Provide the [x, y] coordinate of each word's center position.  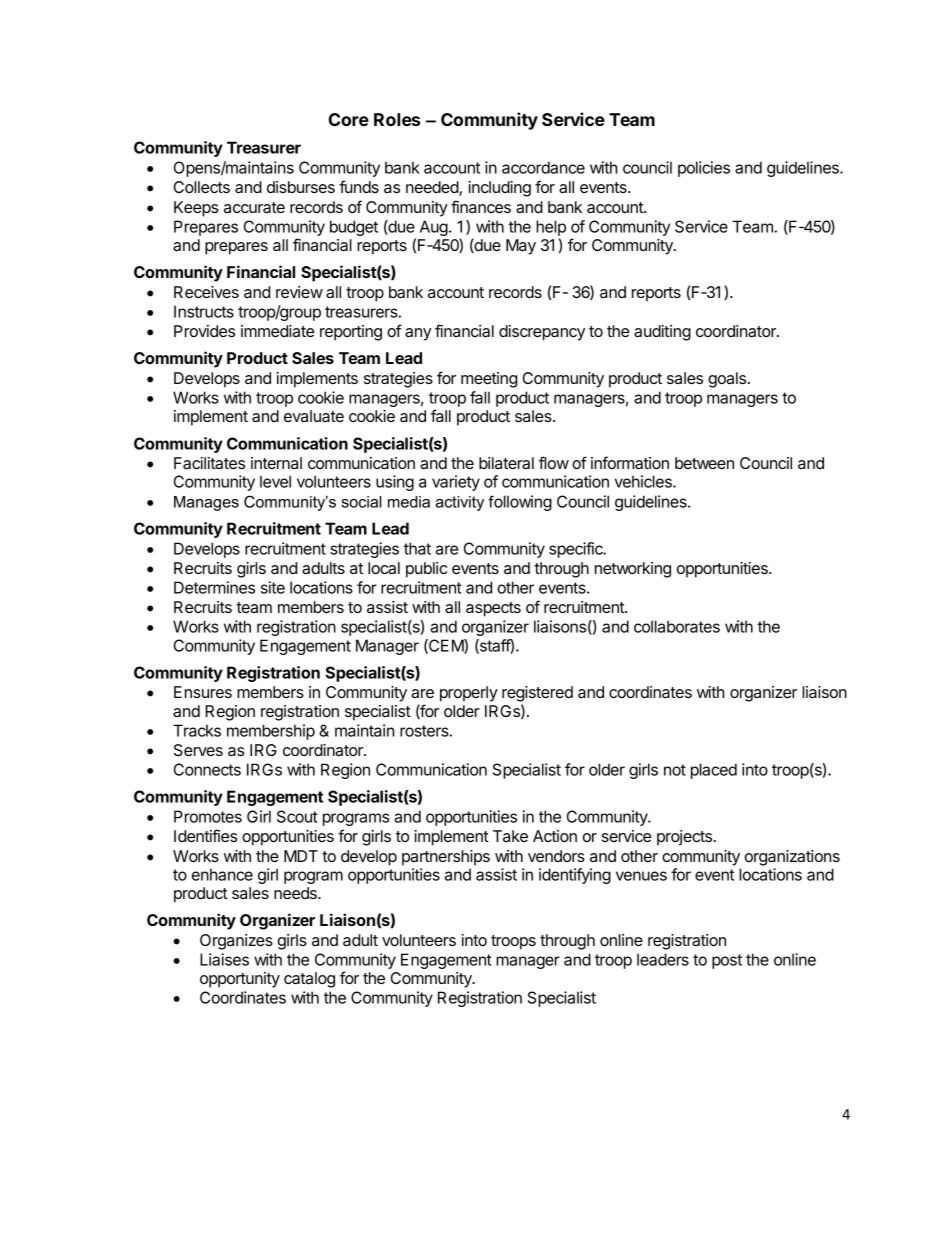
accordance [543, 167]
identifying [575, 876]
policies [704, 169]
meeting [489, 380]
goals [727, 380]
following [520, 503]
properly [469, 694]
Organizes [236, 942]
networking [633, 570]
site [273, 587]
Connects [207, 769]
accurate [254, 207]
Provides [204, 331]
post [727, 961]
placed [714, 771]
